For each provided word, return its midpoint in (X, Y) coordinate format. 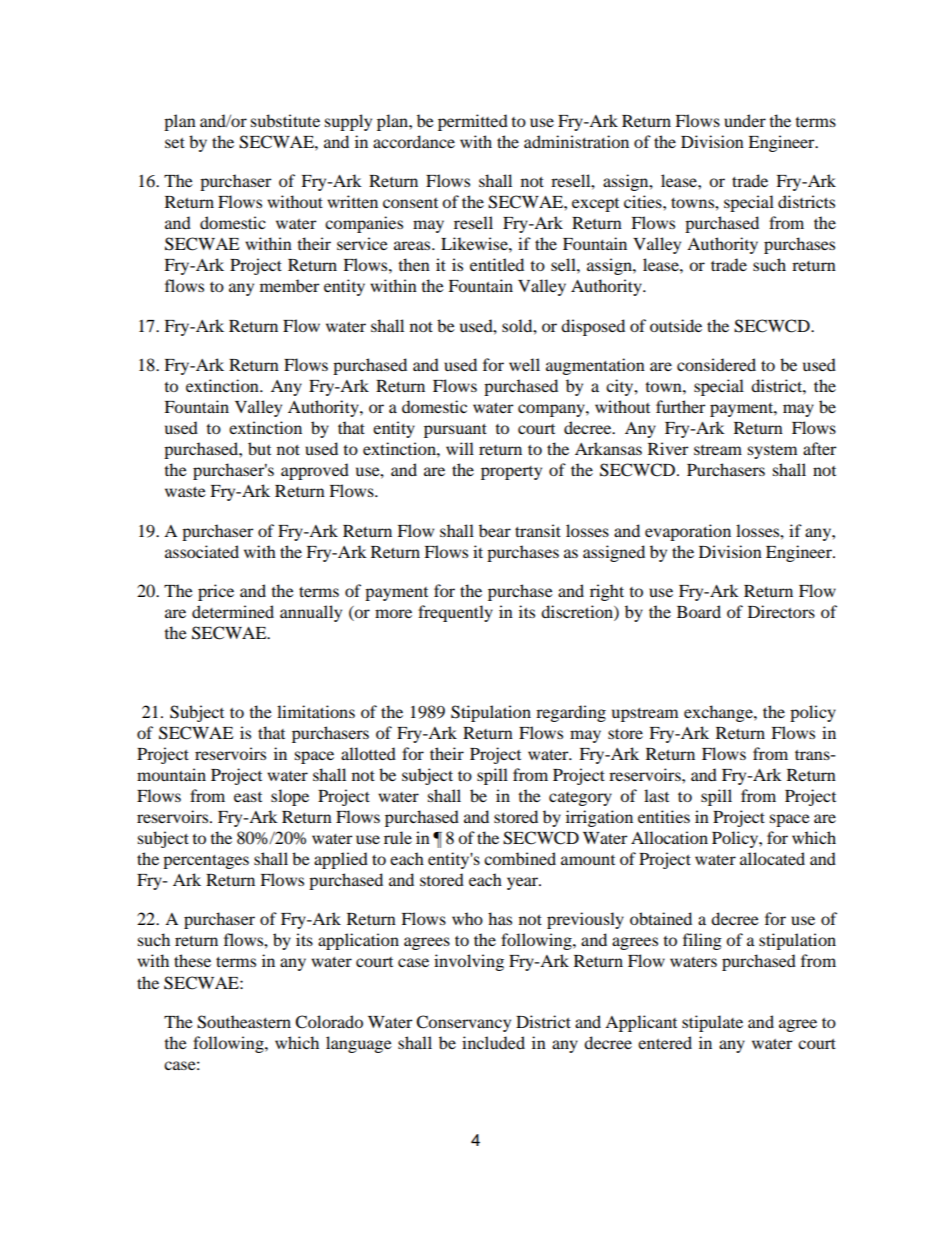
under (745, 120)
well (524, 364)
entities (664, 816)
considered (716, 364)
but (259, 448)
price (216, 592)
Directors (781, 611)
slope (290, 797)
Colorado (329, 1022)
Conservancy (463, 1023)
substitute (285, 120)
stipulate (712, 1023)
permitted (473, 122)
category (580, 799)
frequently (455, 613)
